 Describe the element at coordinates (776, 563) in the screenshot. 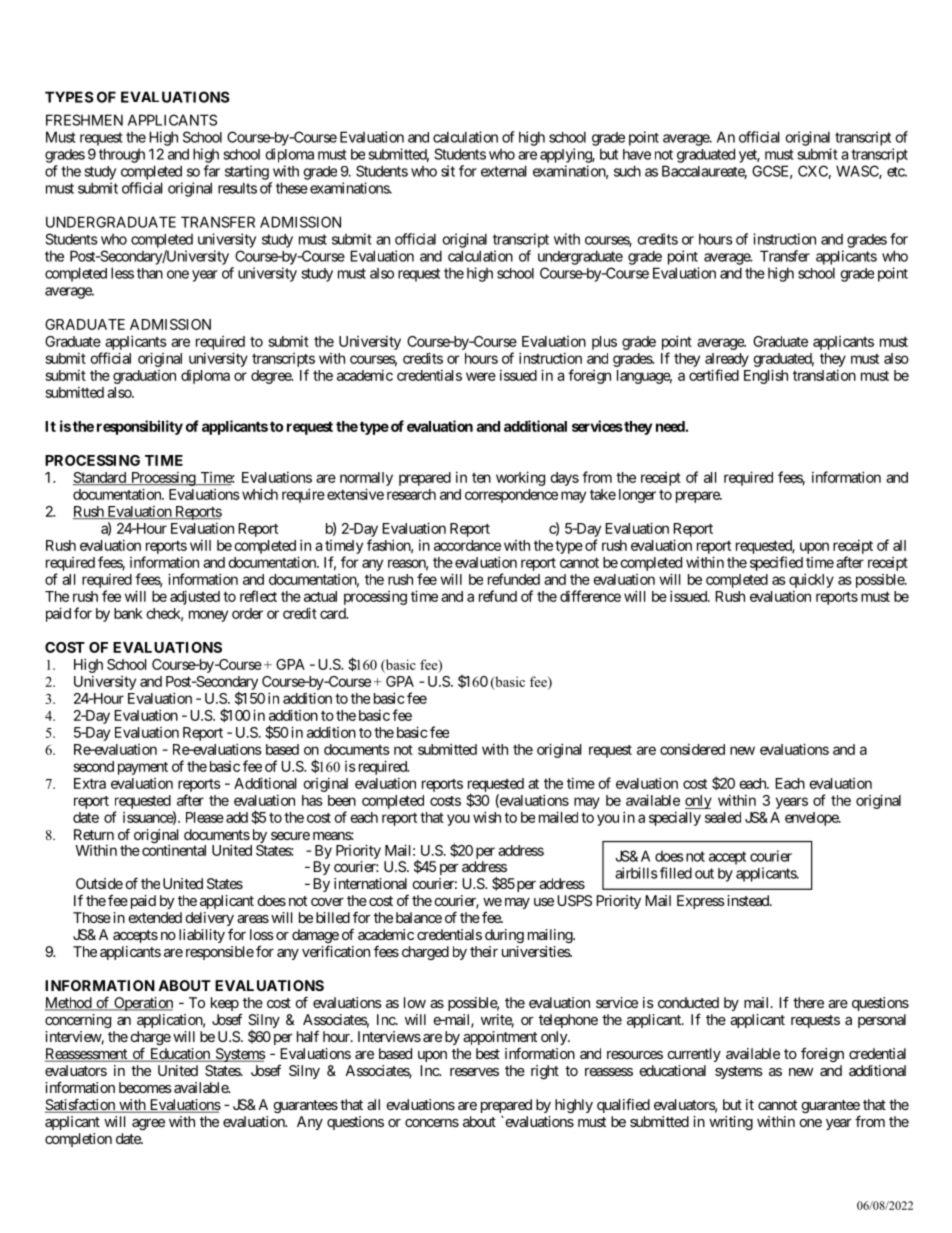

I see `specified` at that location.
